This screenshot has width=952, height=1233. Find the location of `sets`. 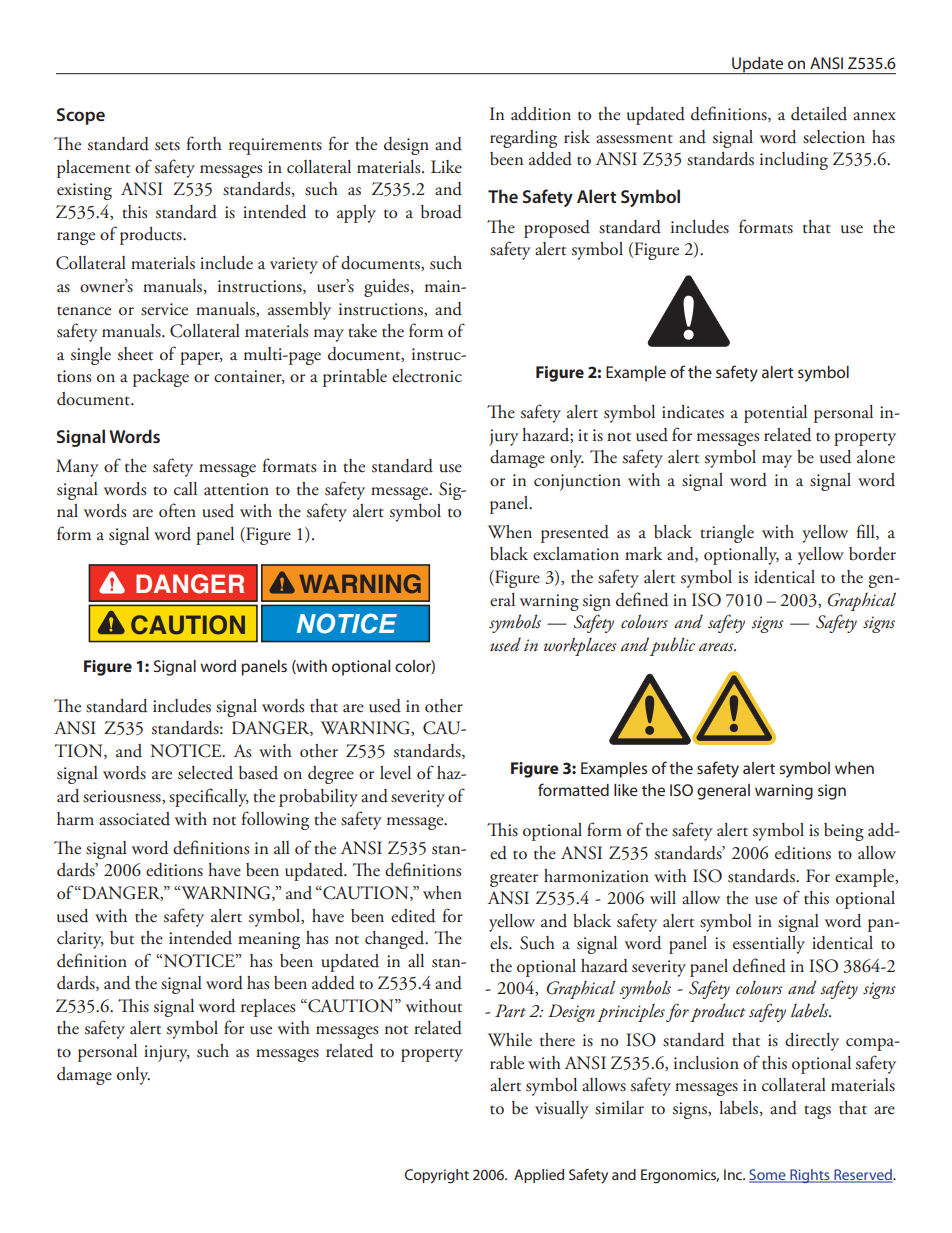

sets is located at coordinates (167, 146).
